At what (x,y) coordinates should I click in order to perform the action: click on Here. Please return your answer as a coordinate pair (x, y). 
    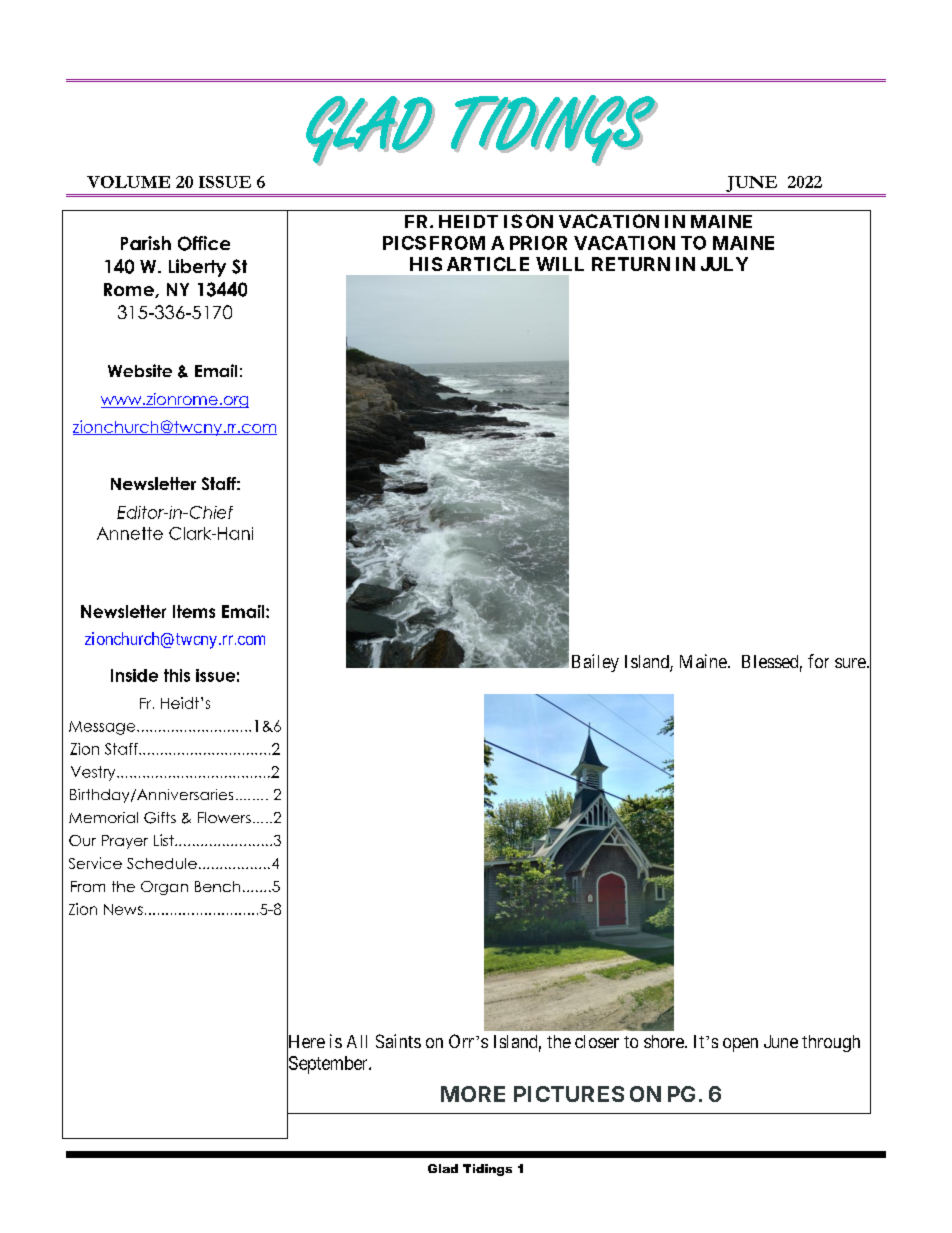
    Looking at the image, I should click on (306, 1042).
